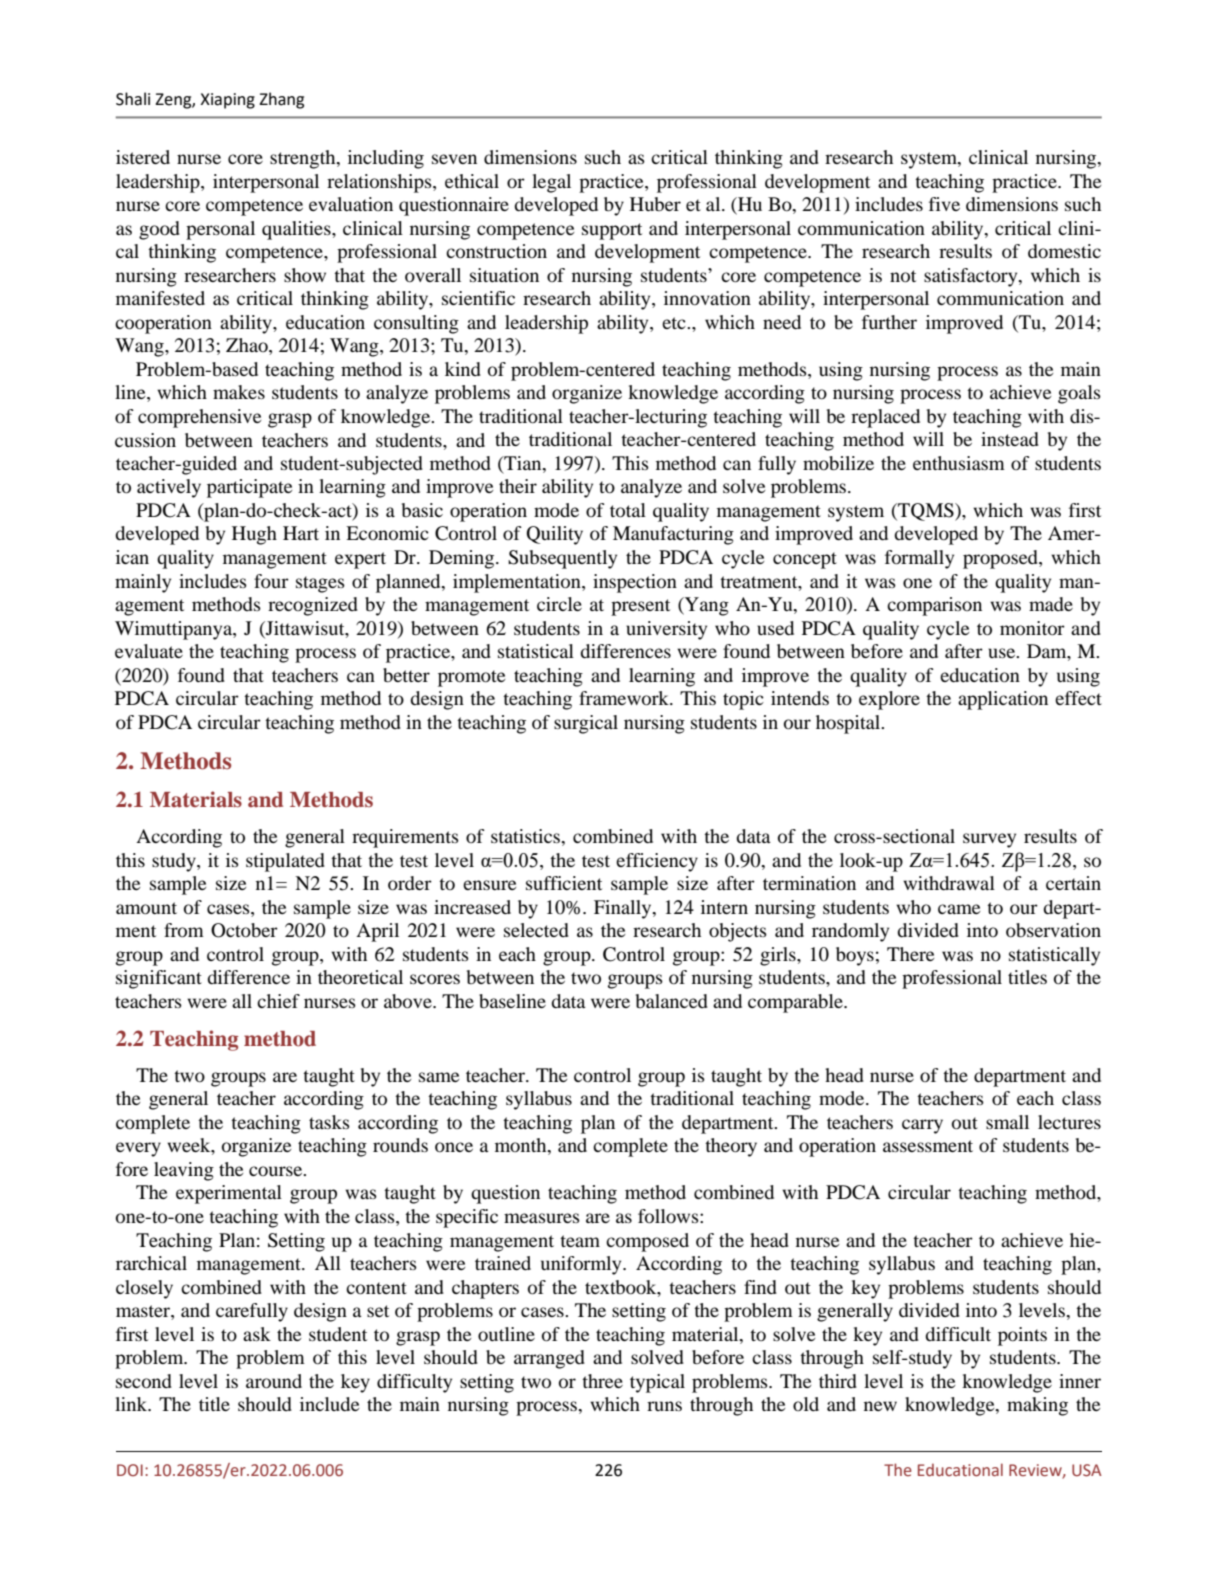  I want to click on survey, so click(989, 840).
